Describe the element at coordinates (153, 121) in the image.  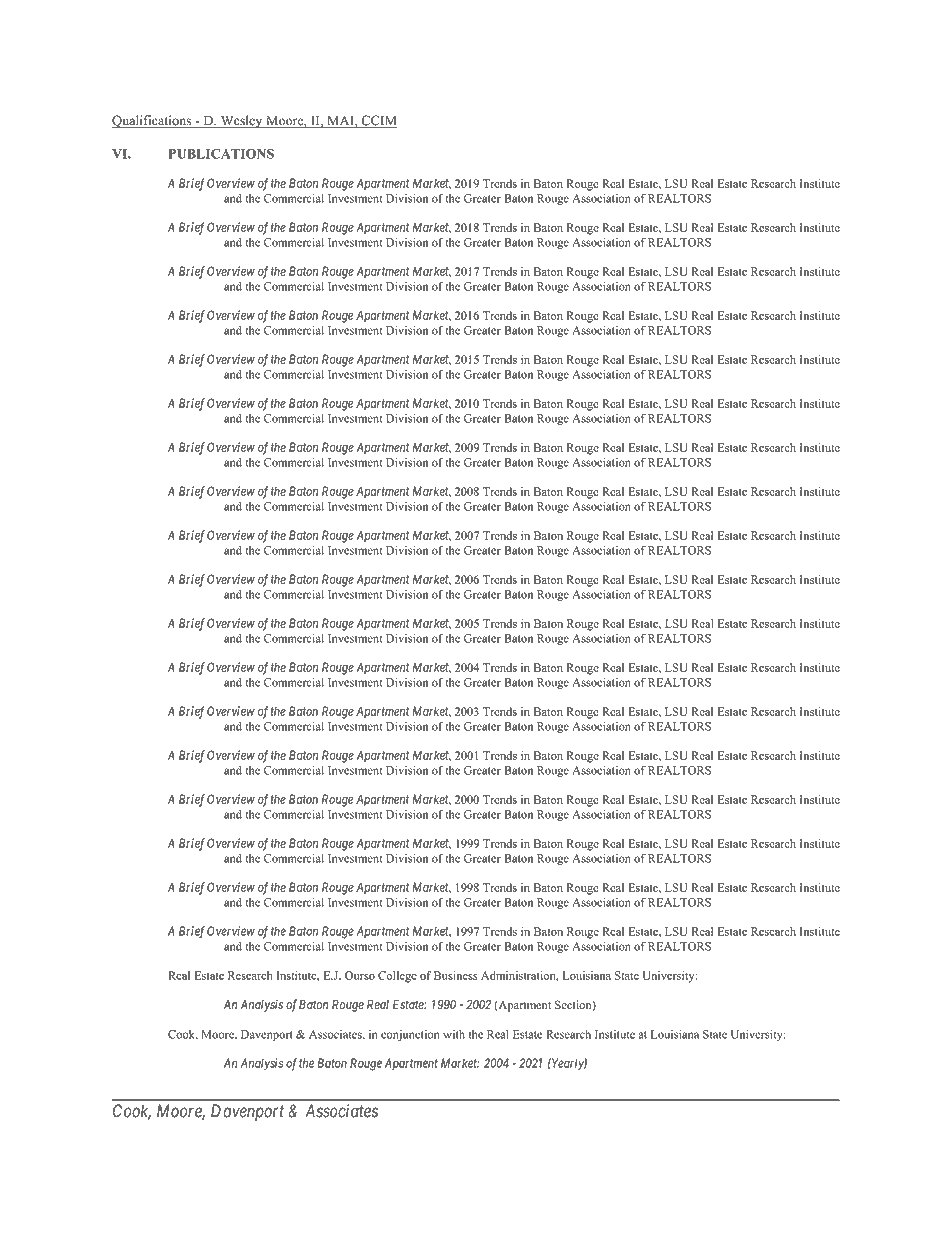
I see `Qualifications` at that location.
